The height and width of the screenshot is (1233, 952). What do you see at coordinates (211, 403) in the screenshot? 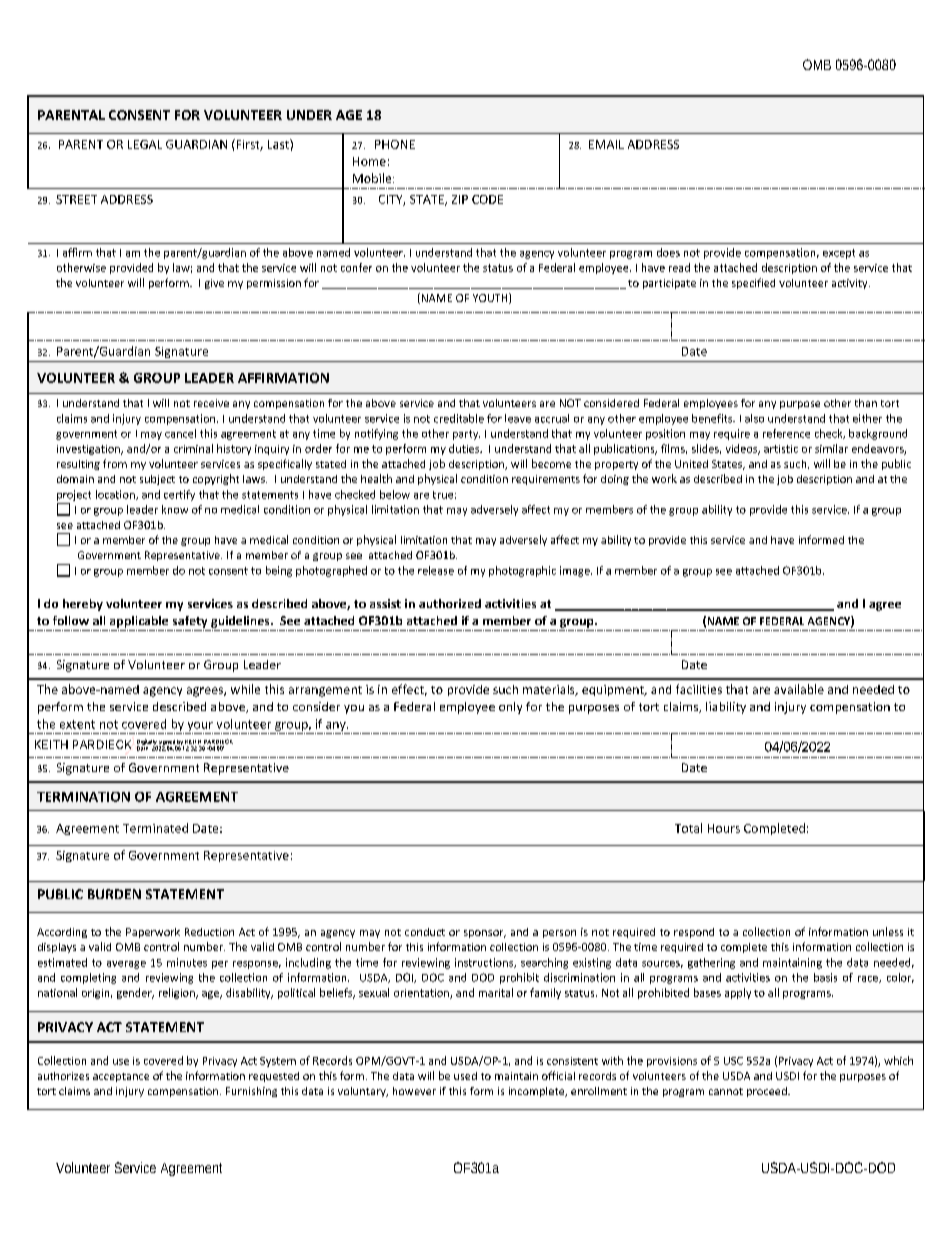
I see `receive` at bounding box center [211, 403].
